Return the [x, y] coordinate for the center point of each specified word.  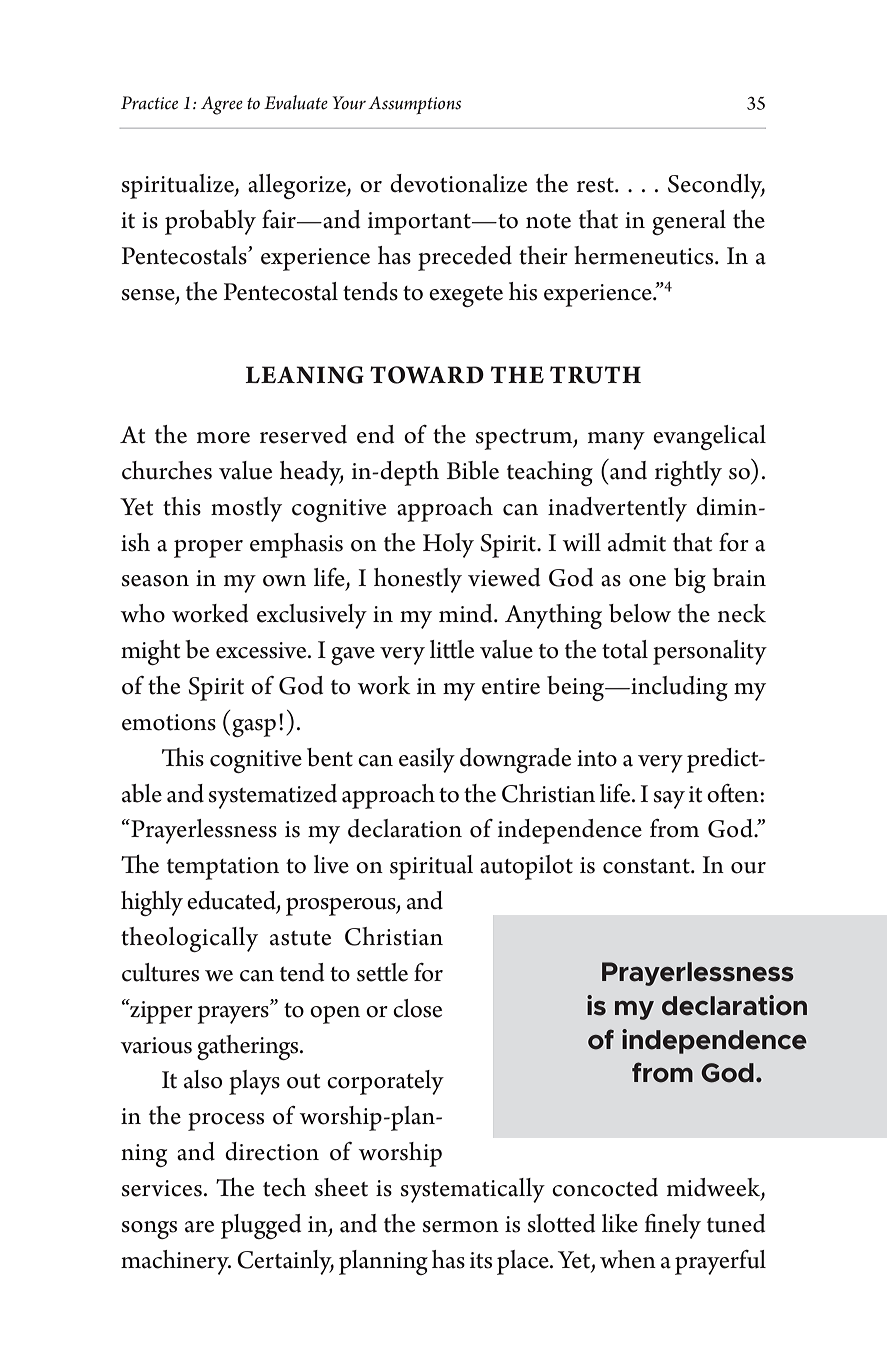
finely [672, 1226]
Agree [222, 105]
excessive [262, 650]
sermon [461, 1227]
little [452, 649]
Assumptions [414, 105]
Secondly [716, 186]
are [199, 1227]
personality [710, 652]
